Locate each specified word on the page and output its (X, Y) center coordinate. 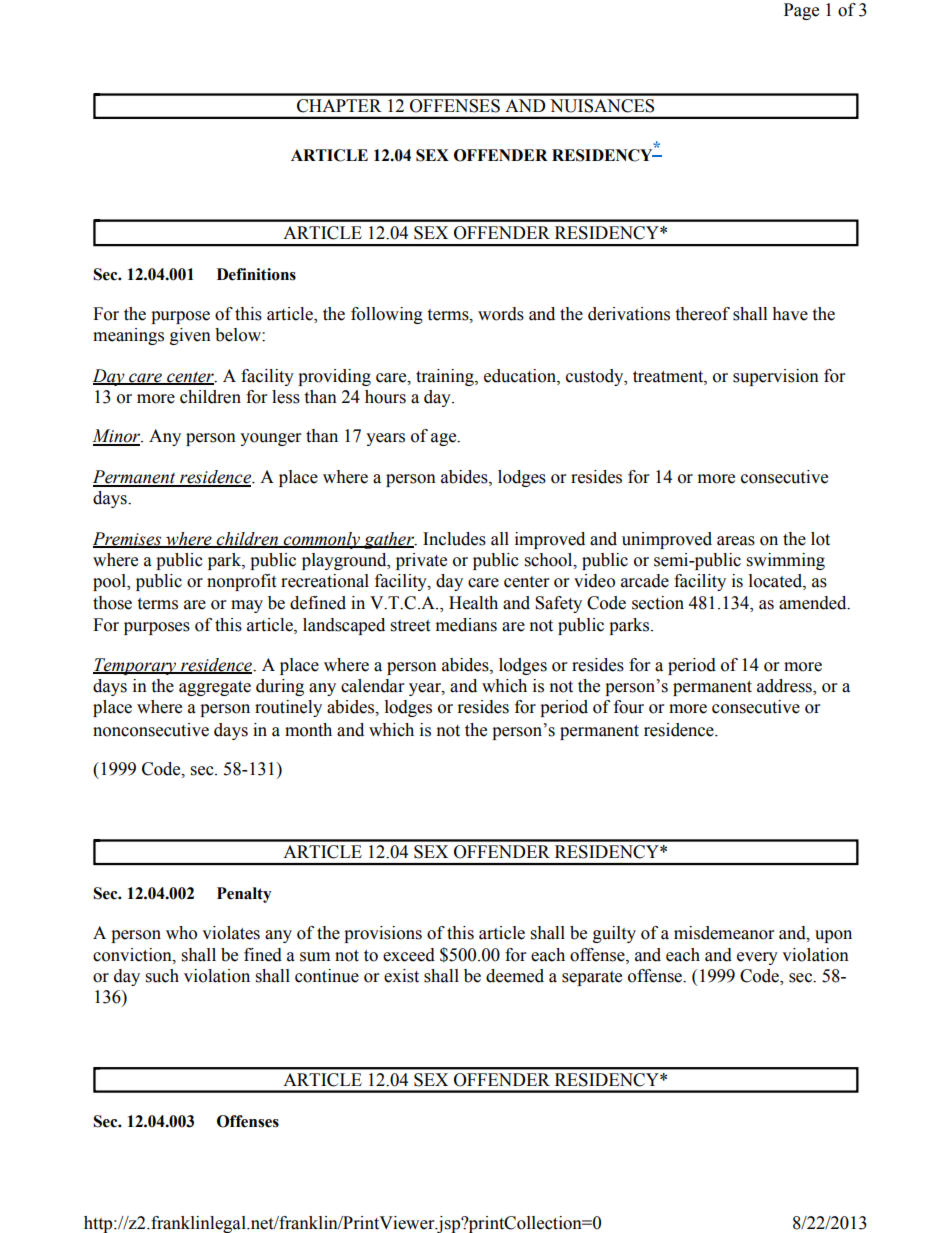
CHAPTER (339, 105)
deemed (515, 976)
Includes (454, 539)
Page (801, 11)
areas (736, 541)
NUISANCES (602, 106)
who (181, 933)
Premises (128, 540)
